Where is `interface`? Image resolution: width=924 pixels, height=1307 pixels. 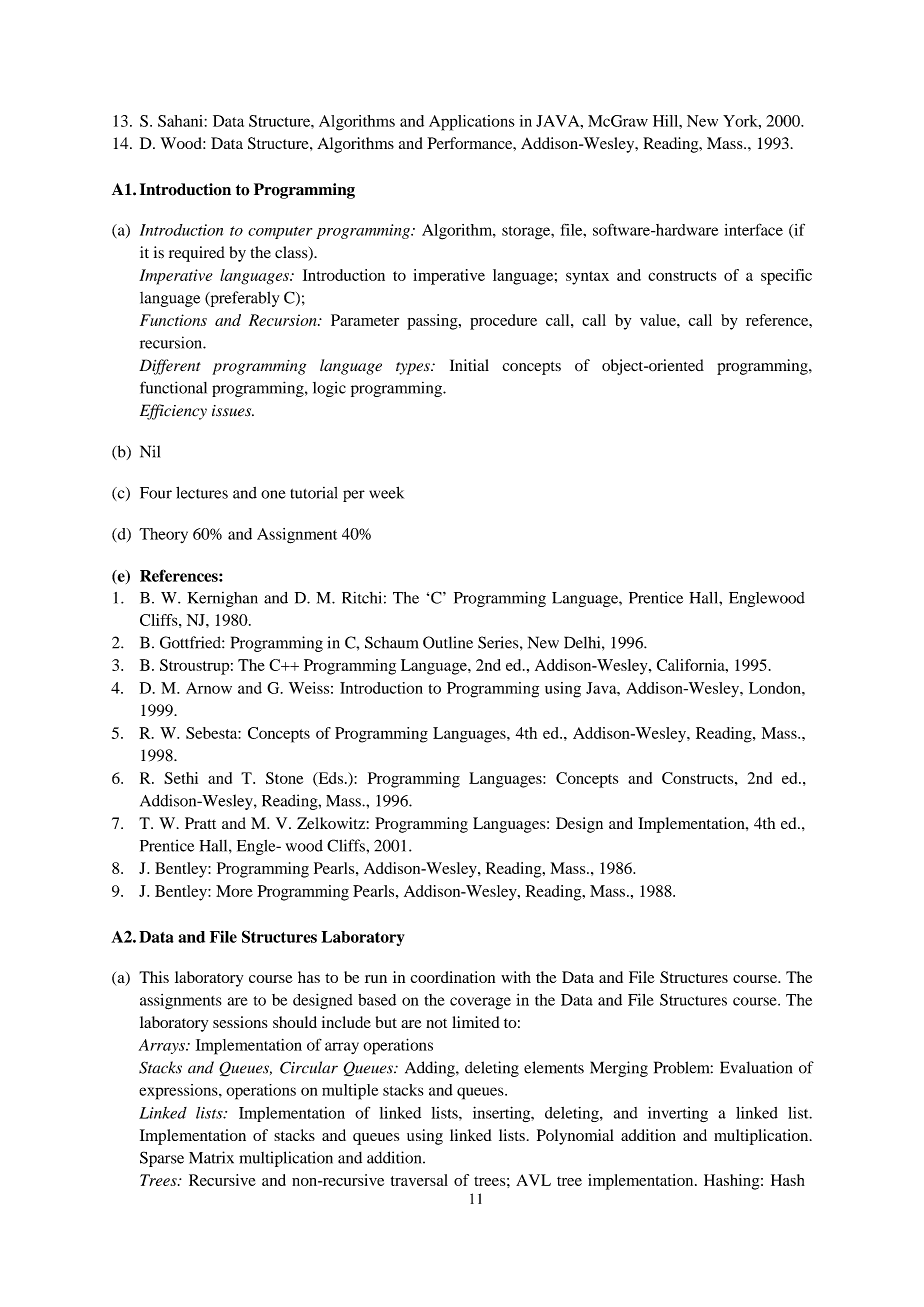
interface is located at coordinates (753, 229).
